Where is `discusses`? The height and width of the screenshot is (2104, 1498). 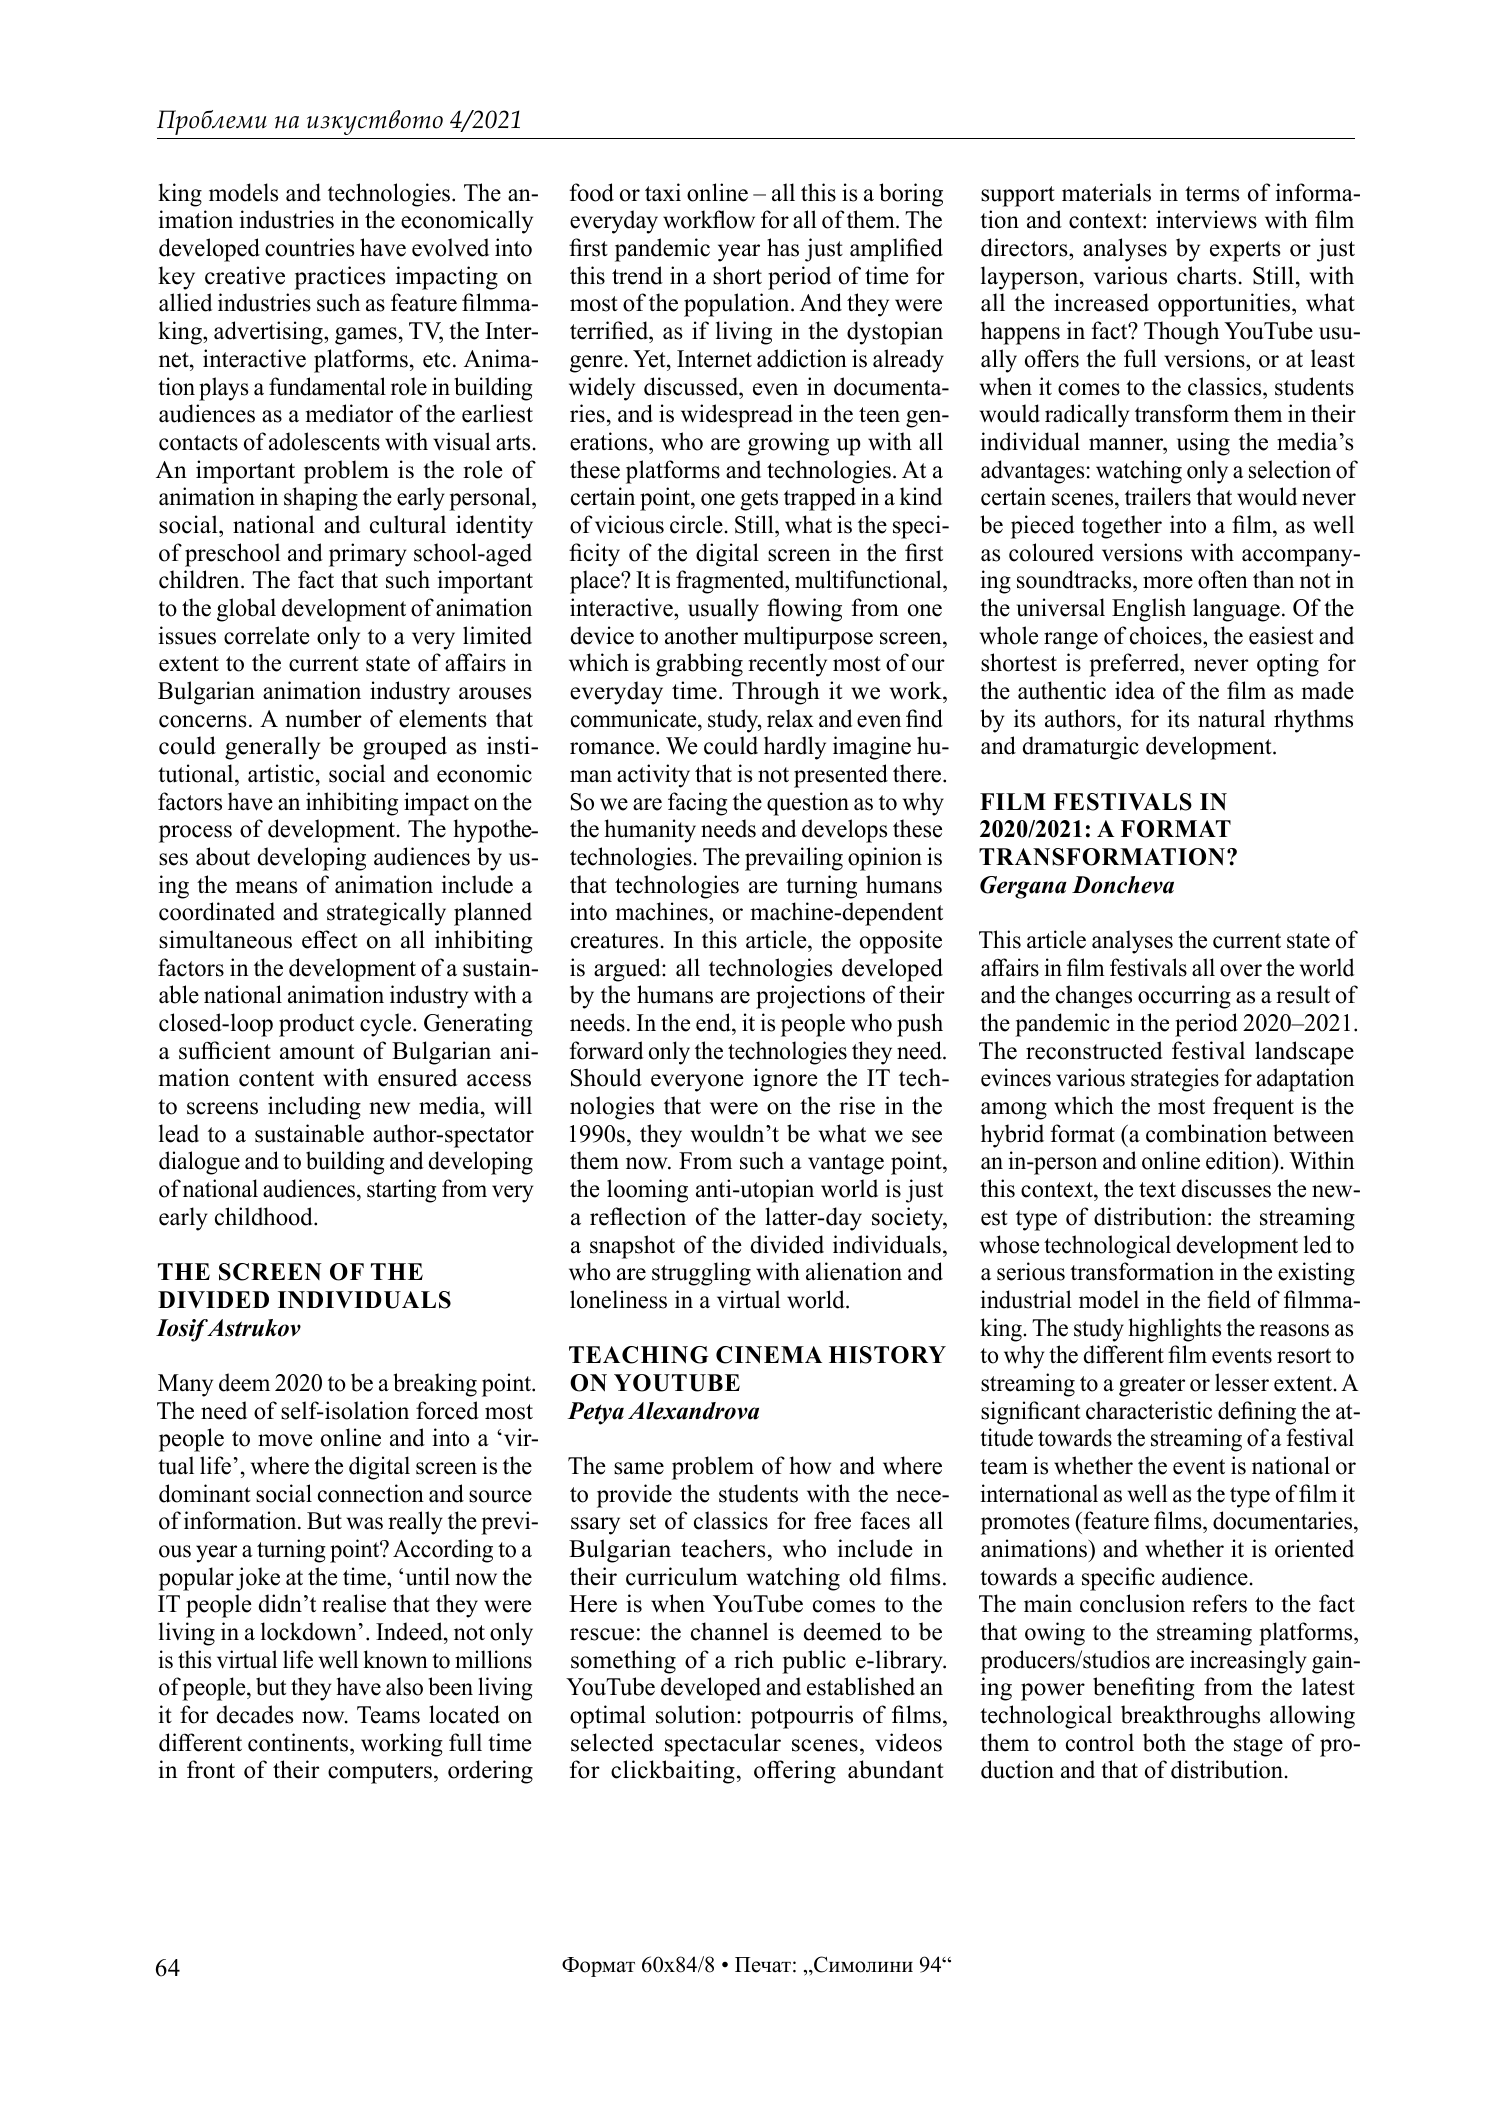
discusses is located at coordinates (1226, 1188).
